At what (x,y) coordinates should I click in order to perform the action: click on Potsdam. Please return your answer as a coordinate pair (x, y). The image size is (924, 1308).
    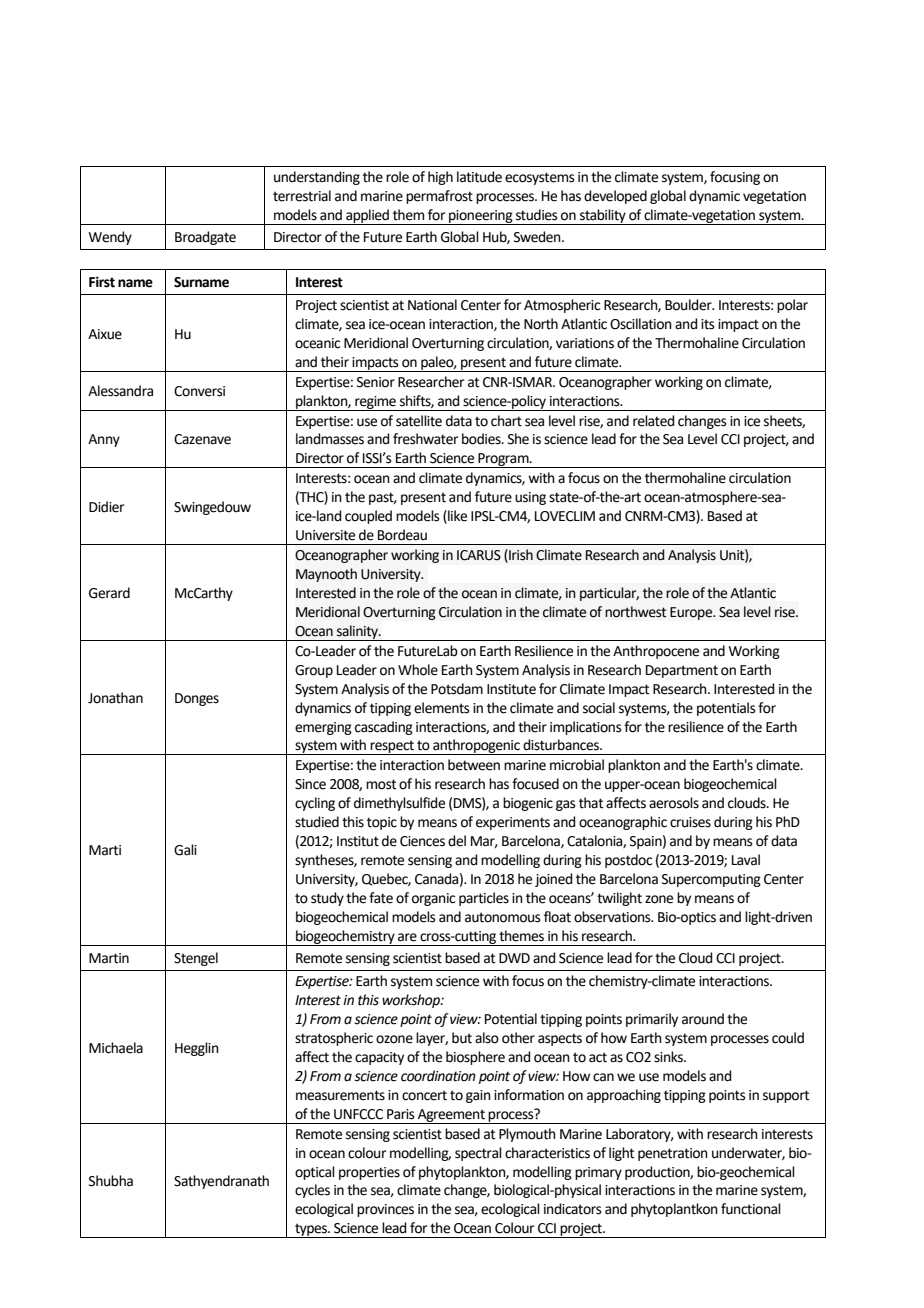
    Looking at the image, I should click on (457, 689).
